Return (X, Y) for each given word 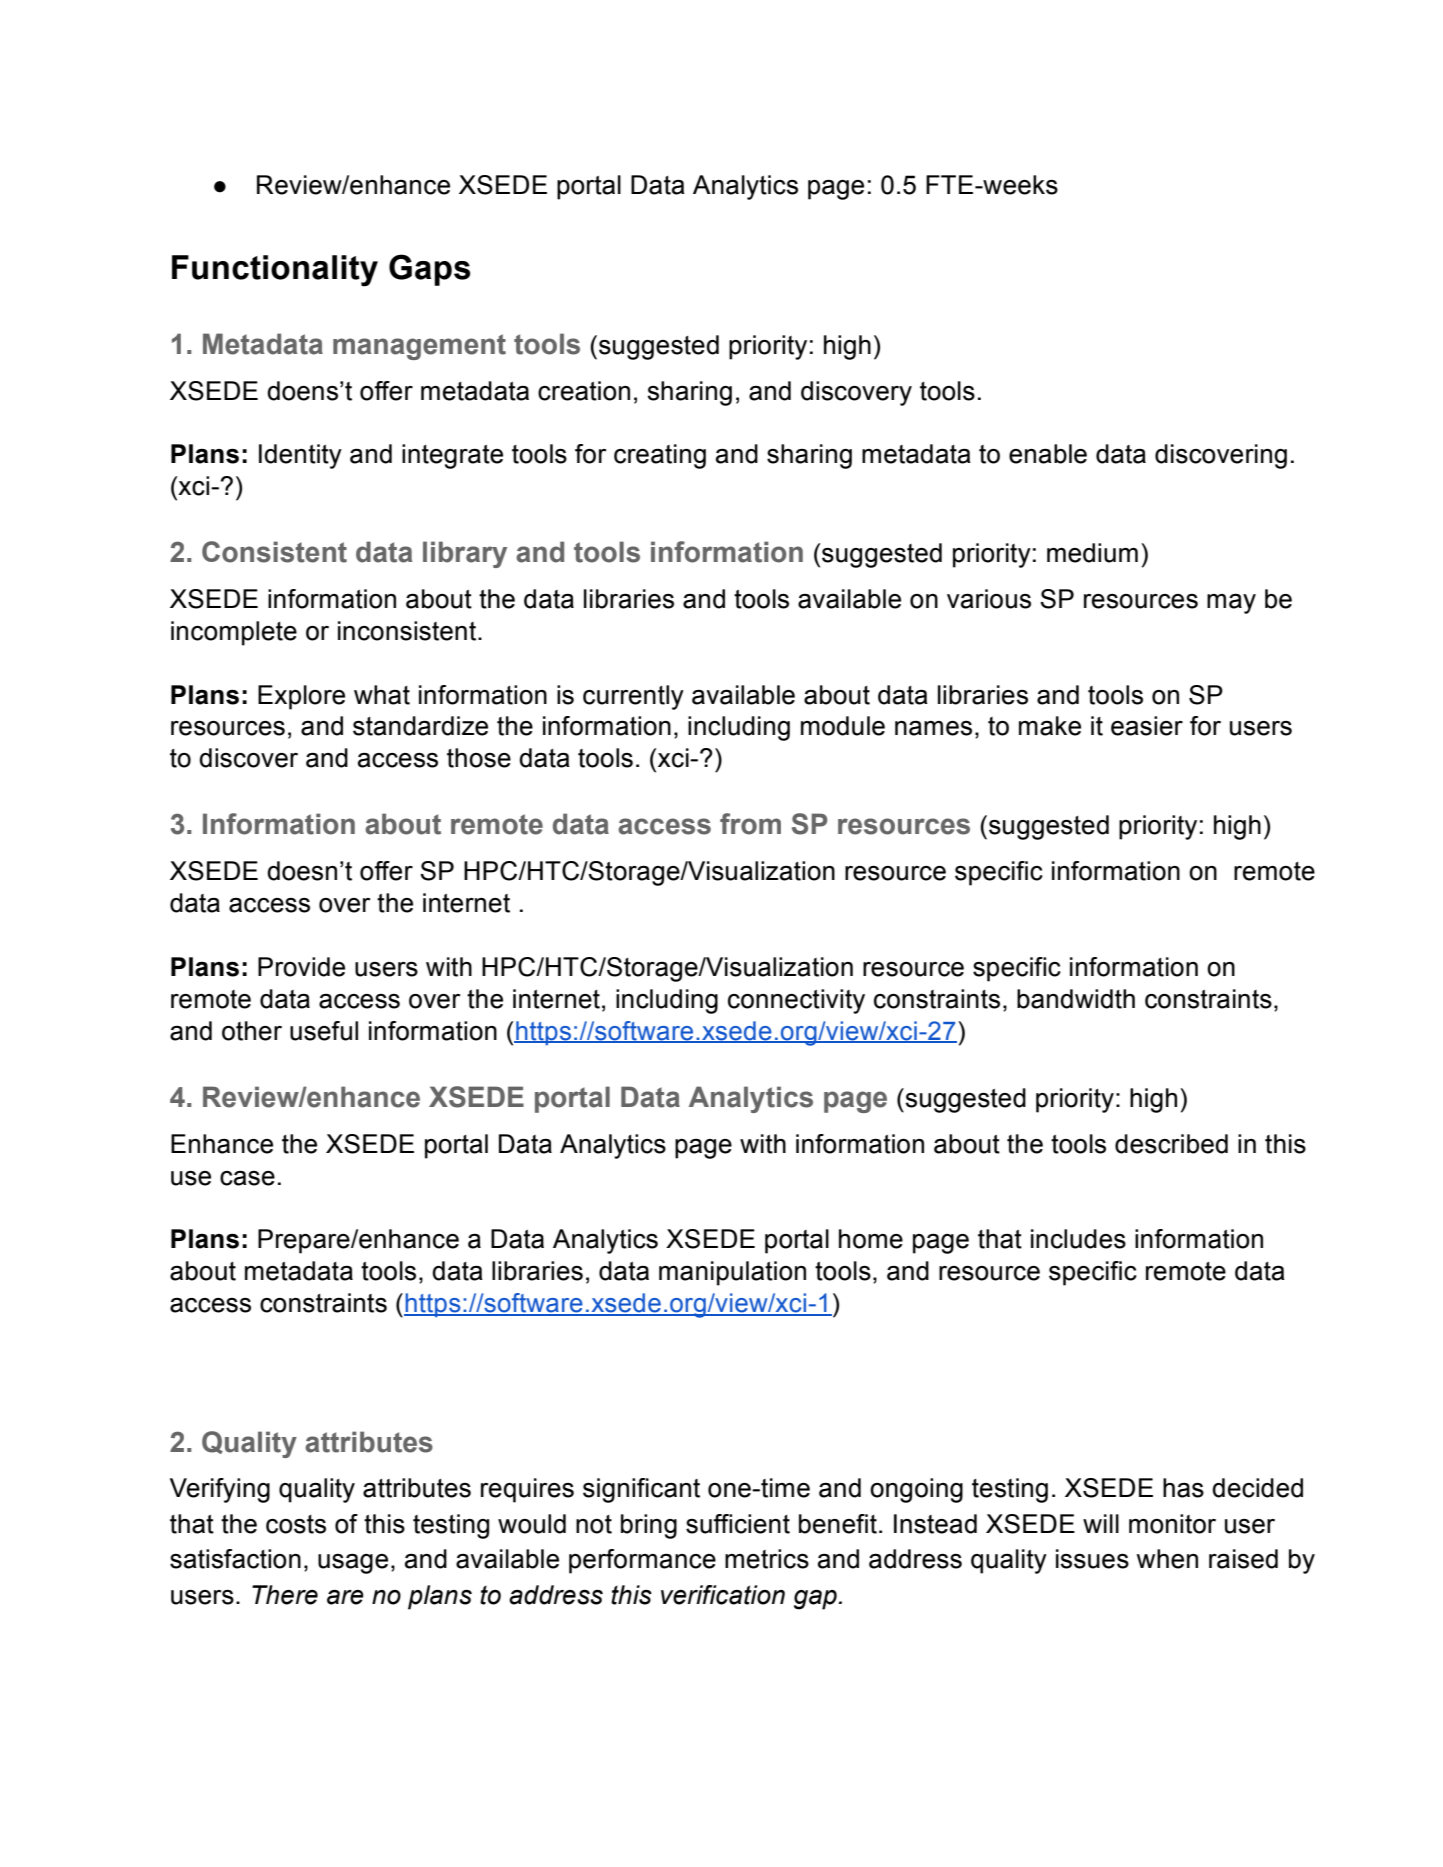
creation (584, 391)
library (465, 554)
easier (1147, 726)
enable (1048, 454)
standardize (420, 726)
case (247, 1178)
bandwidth (1076, 999)
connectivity (796, 1001)
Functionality (275, 271)
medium (1092, 553)
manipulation (732, 1273)
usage (353, 1564)
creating (660, 456)
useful (324, 1031)
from (750, 824)
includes (1078, 1239)
